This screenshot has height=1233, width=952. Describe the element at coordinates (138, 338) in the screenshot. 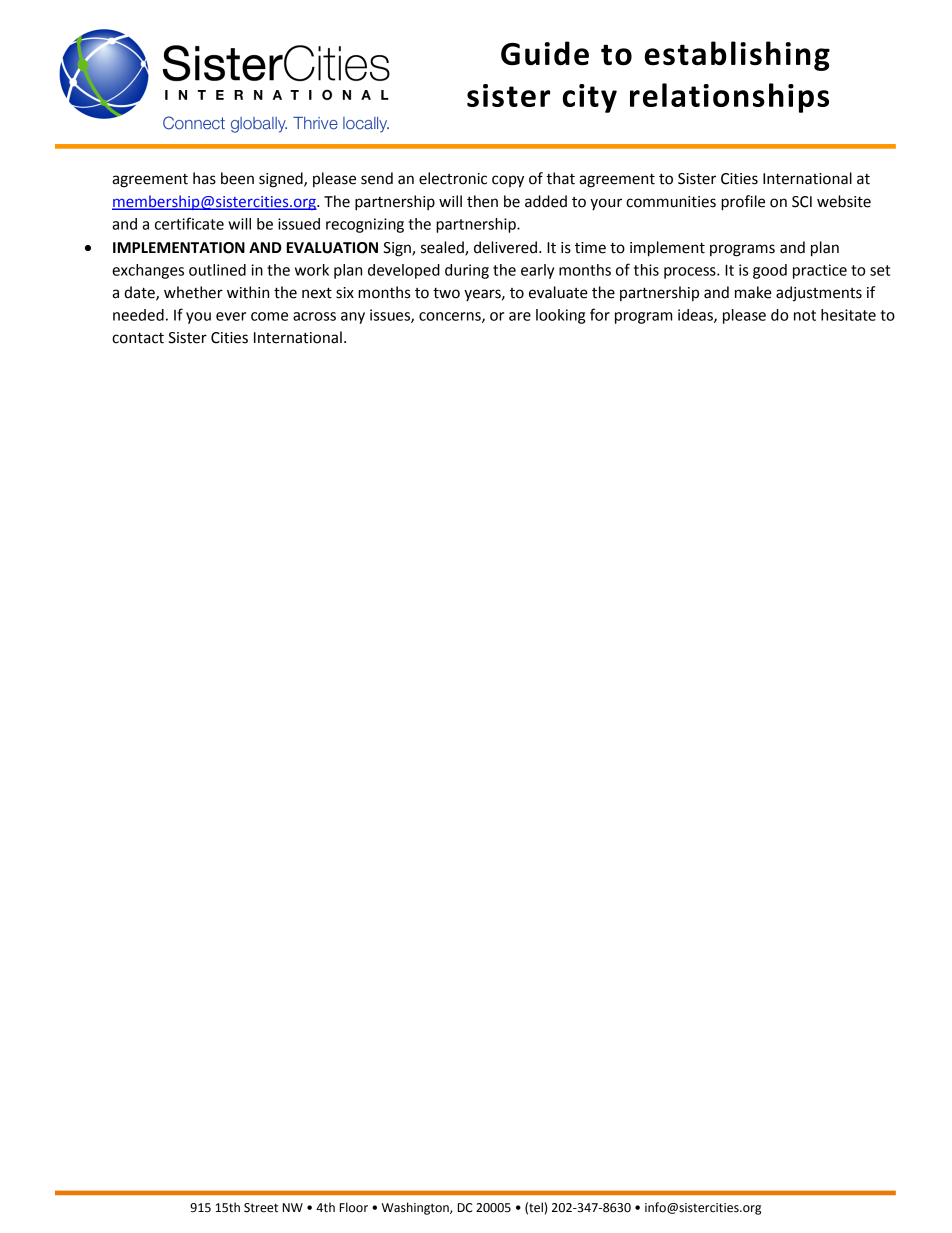

I see `contact` at that location.
